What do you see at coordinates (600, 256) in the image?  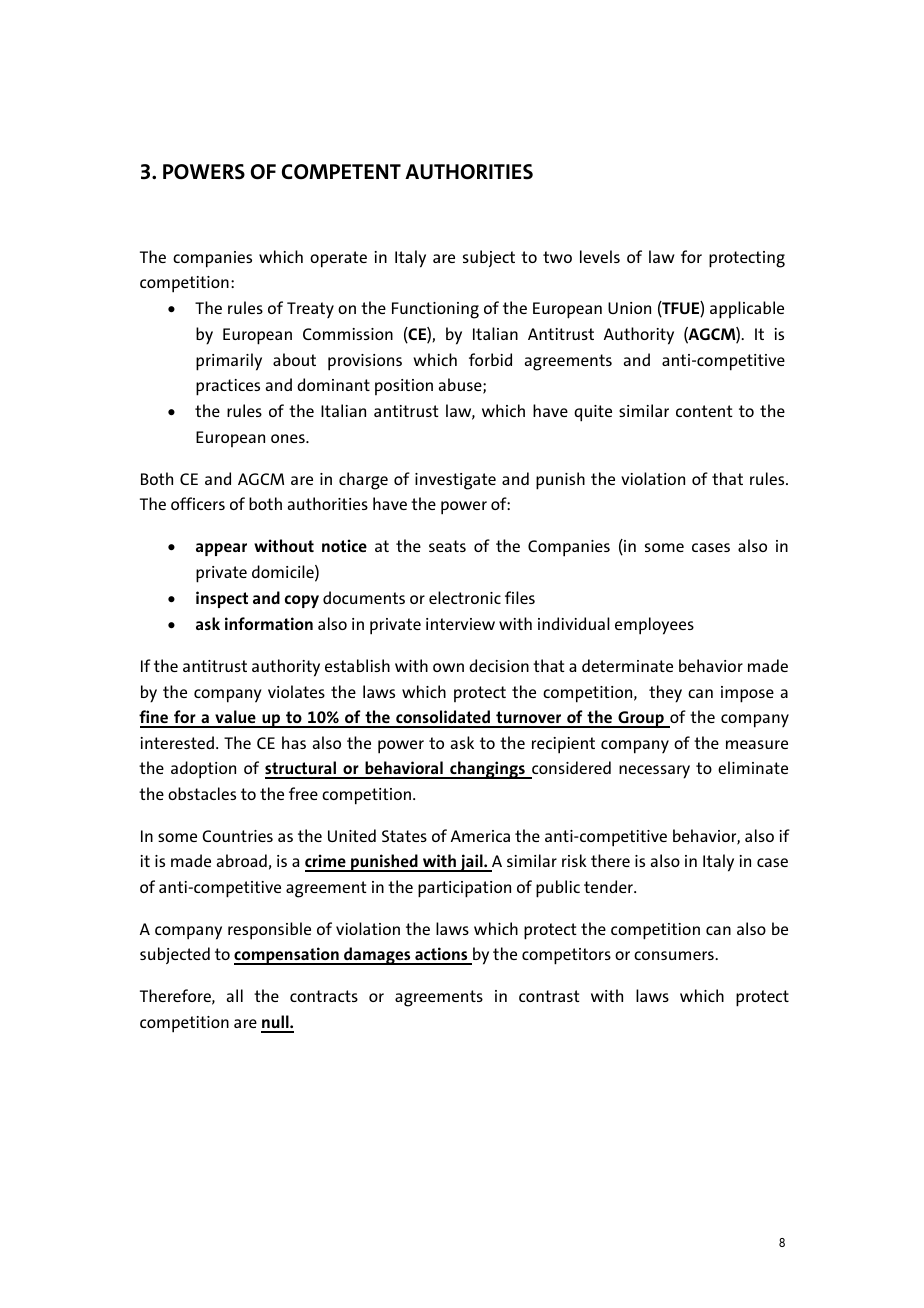 I see `levels` at bounding box center [600, 256].
